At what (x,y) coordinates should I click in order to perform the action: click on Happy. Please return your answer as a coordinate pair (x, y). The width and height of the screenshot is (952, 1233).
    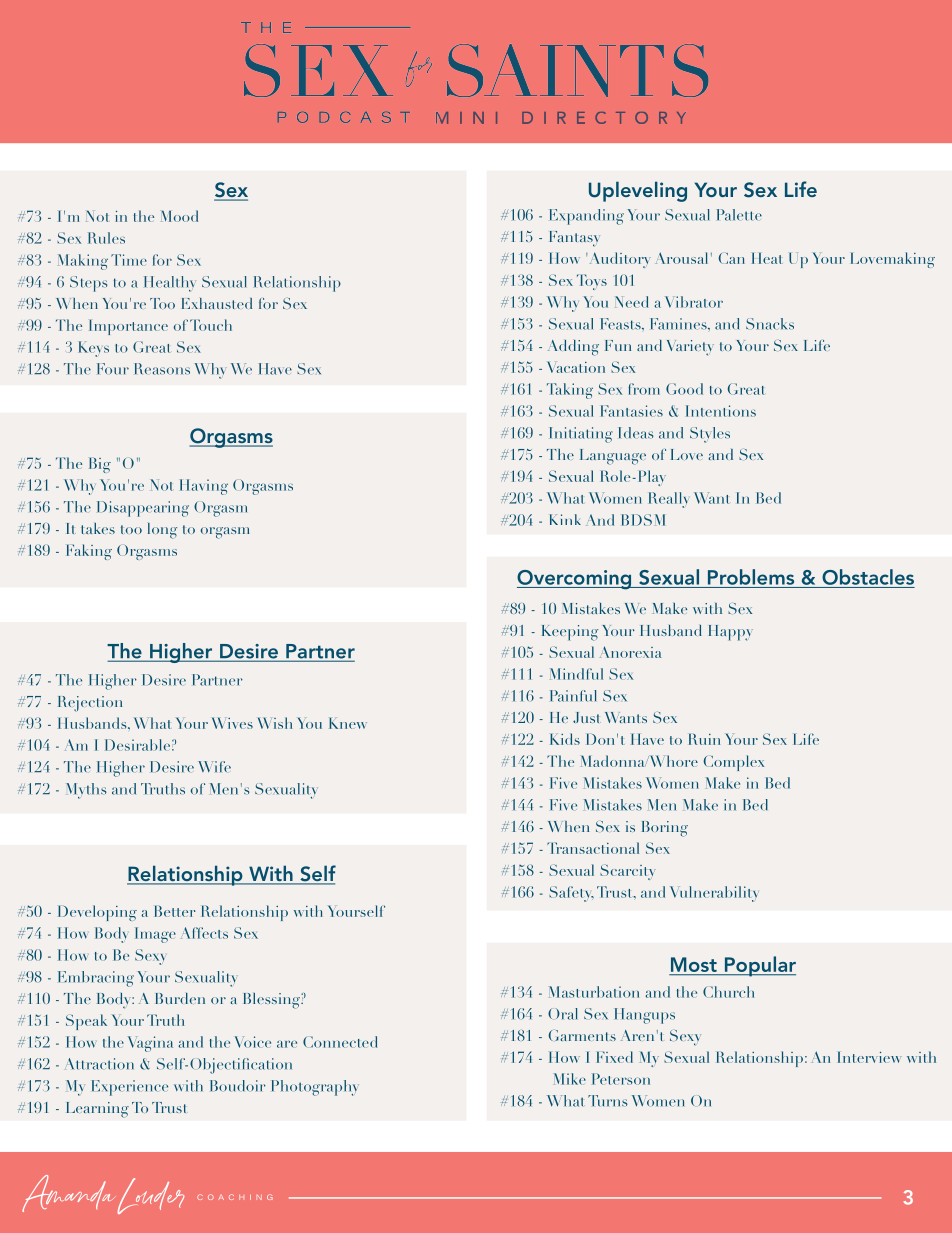
    Looking at the image, I should click on (731, 633).
